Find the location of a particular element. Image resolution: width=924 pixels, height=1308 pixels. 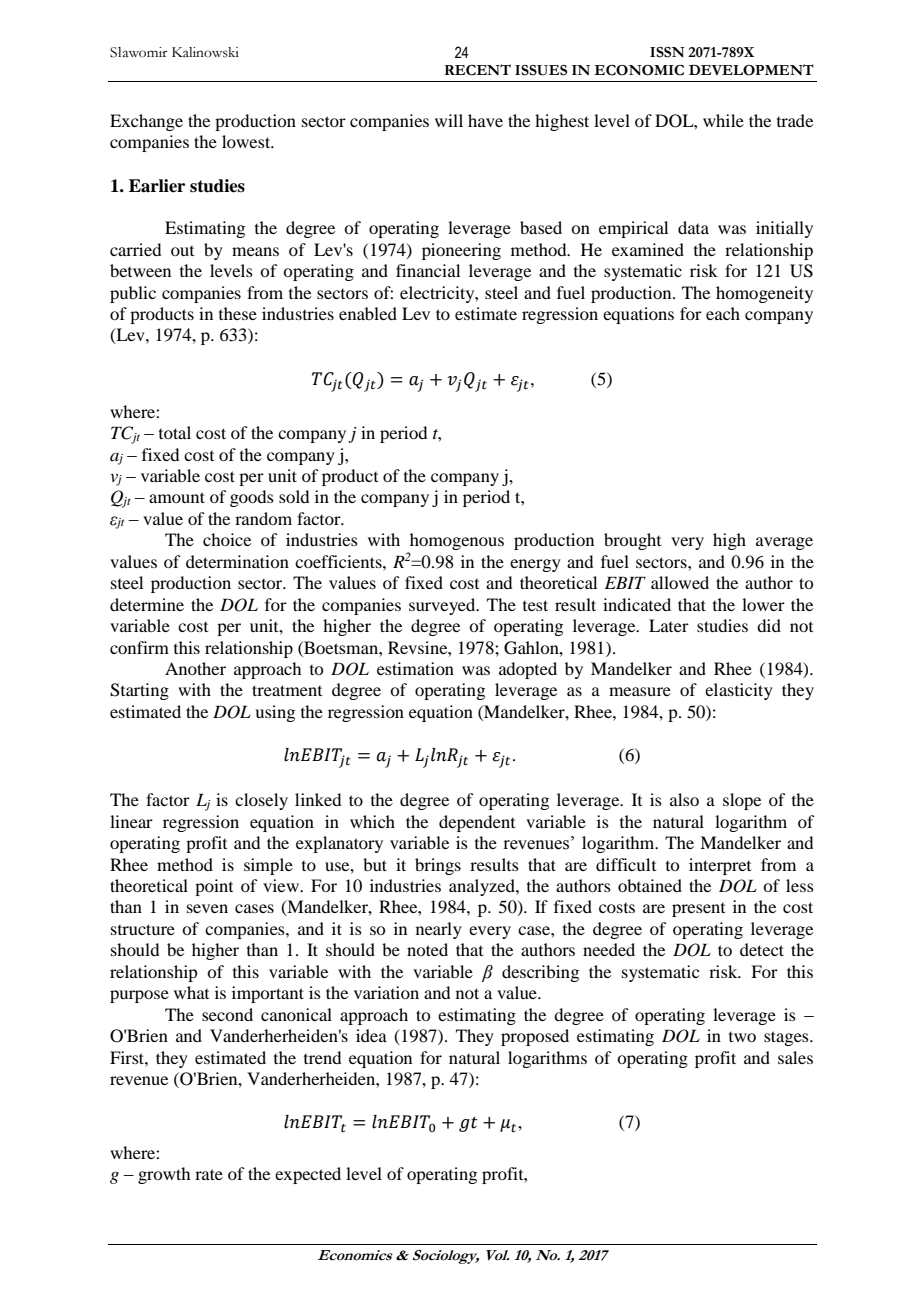

surveyed is located at coordinates (443, 606).
